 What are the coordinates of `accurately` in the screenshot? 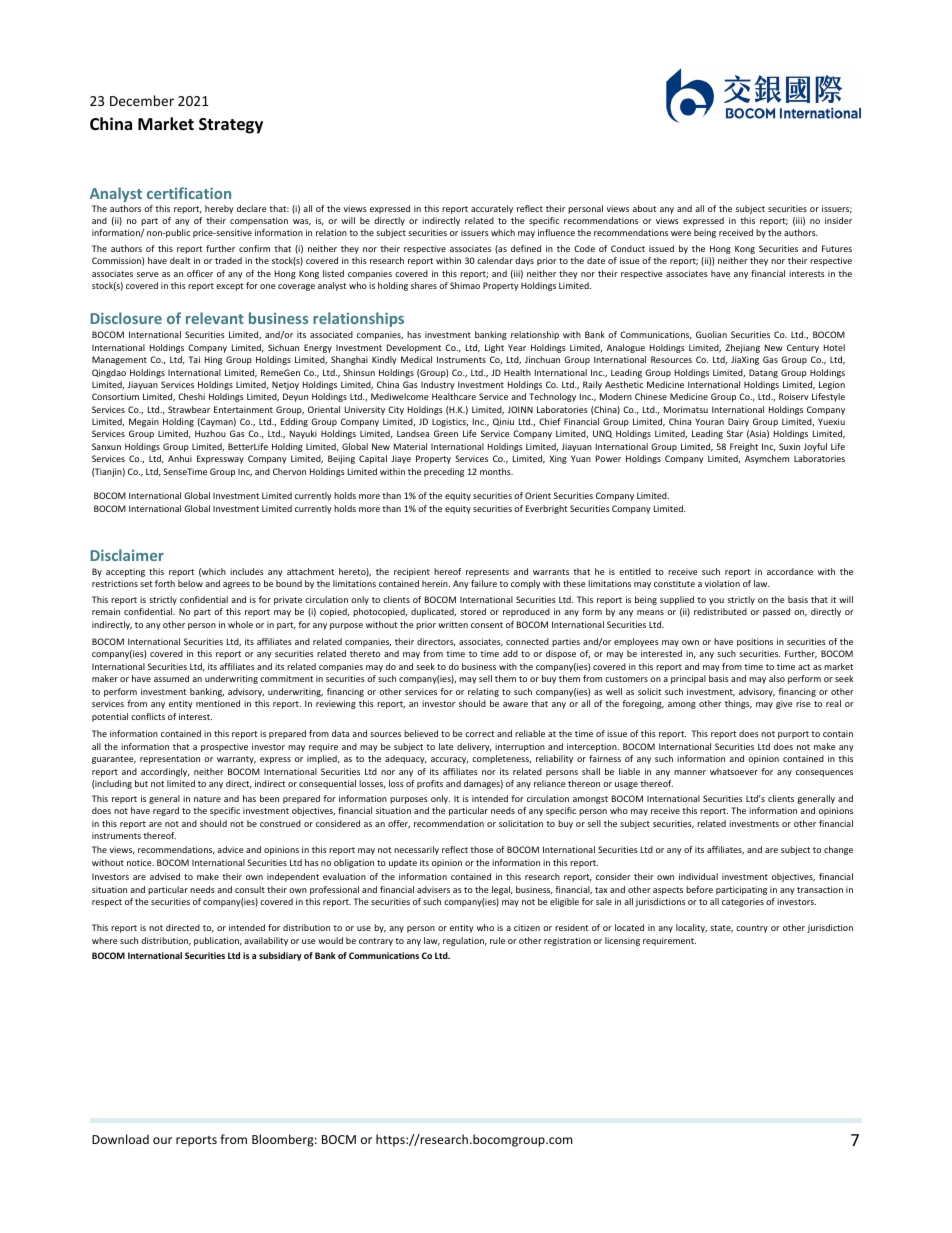 It's located at (492, 209).
